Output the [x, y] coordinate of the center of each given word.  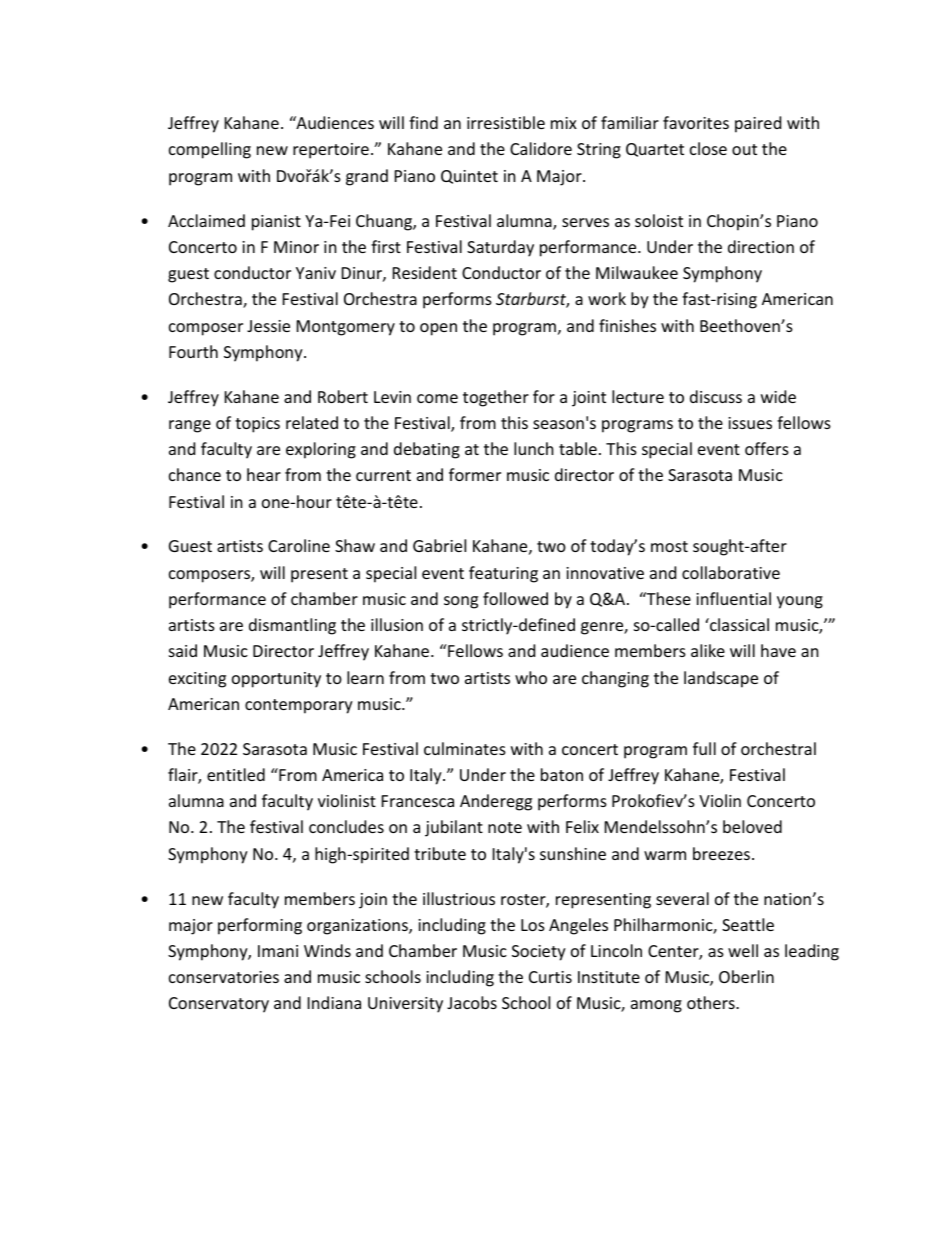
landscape [721, 679]
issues [750, 423]
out [744, 149]
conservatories [224, 977]
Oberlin [746, 976]
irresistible [506, 122]
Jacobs [472, 1002]
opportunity [276, 680]
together [496, 398]
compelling [210, 150]
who [531, 677]
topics [257, 425]
